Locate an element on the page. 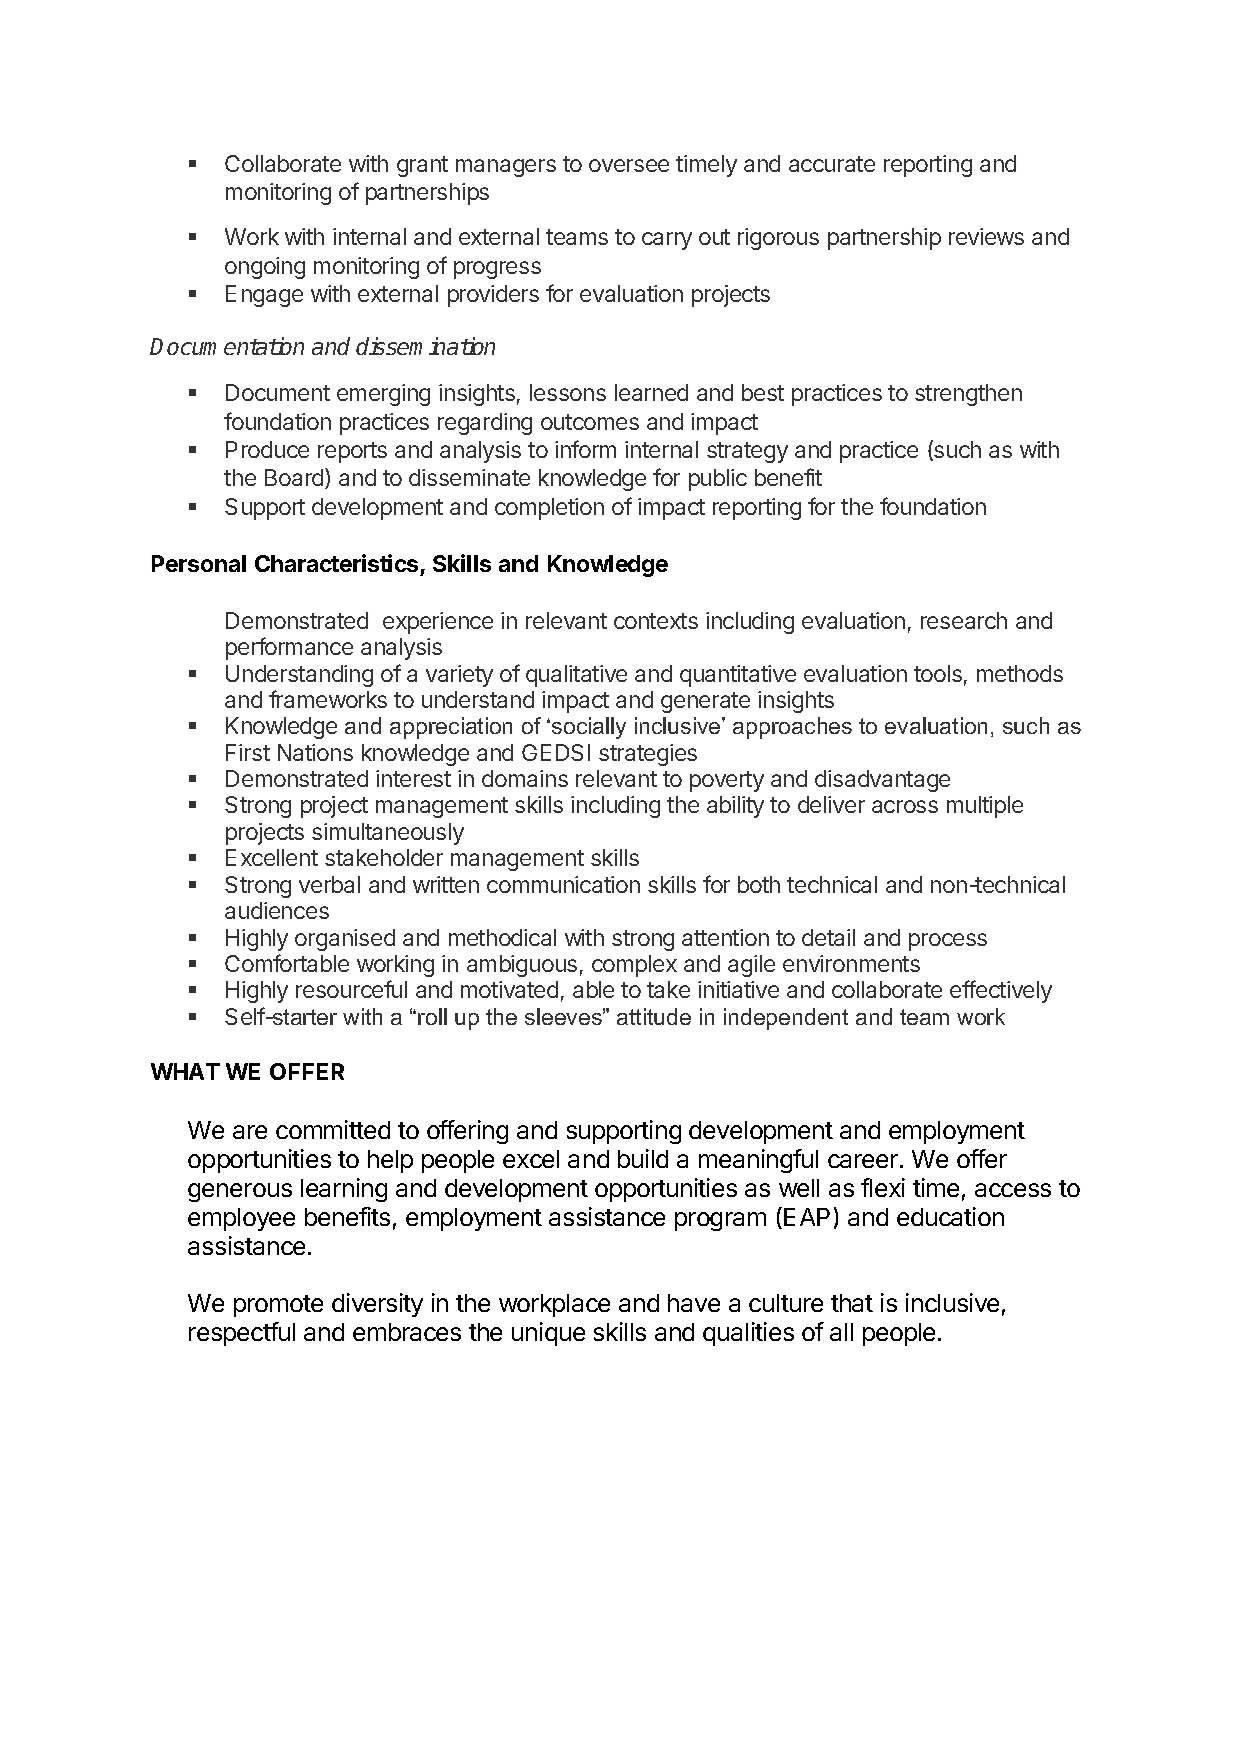 The width and height of the page is (1243, 1757). complex is located at coordinates (634, 966).
